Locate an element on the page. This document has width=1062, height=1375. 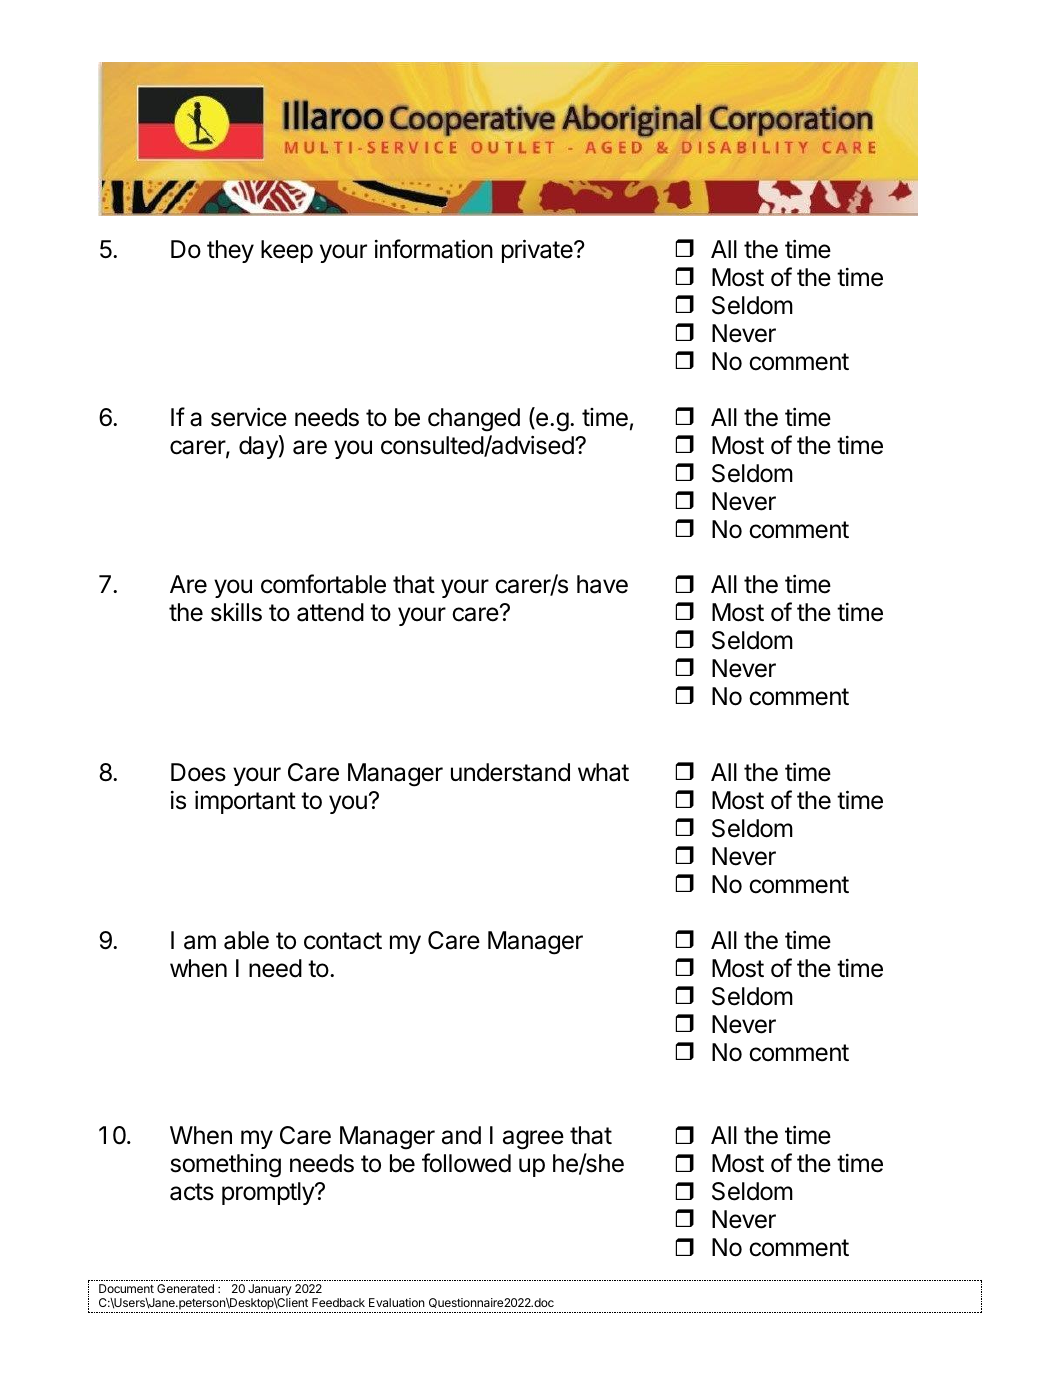
Generated is located at coordinates (185, 1288).
